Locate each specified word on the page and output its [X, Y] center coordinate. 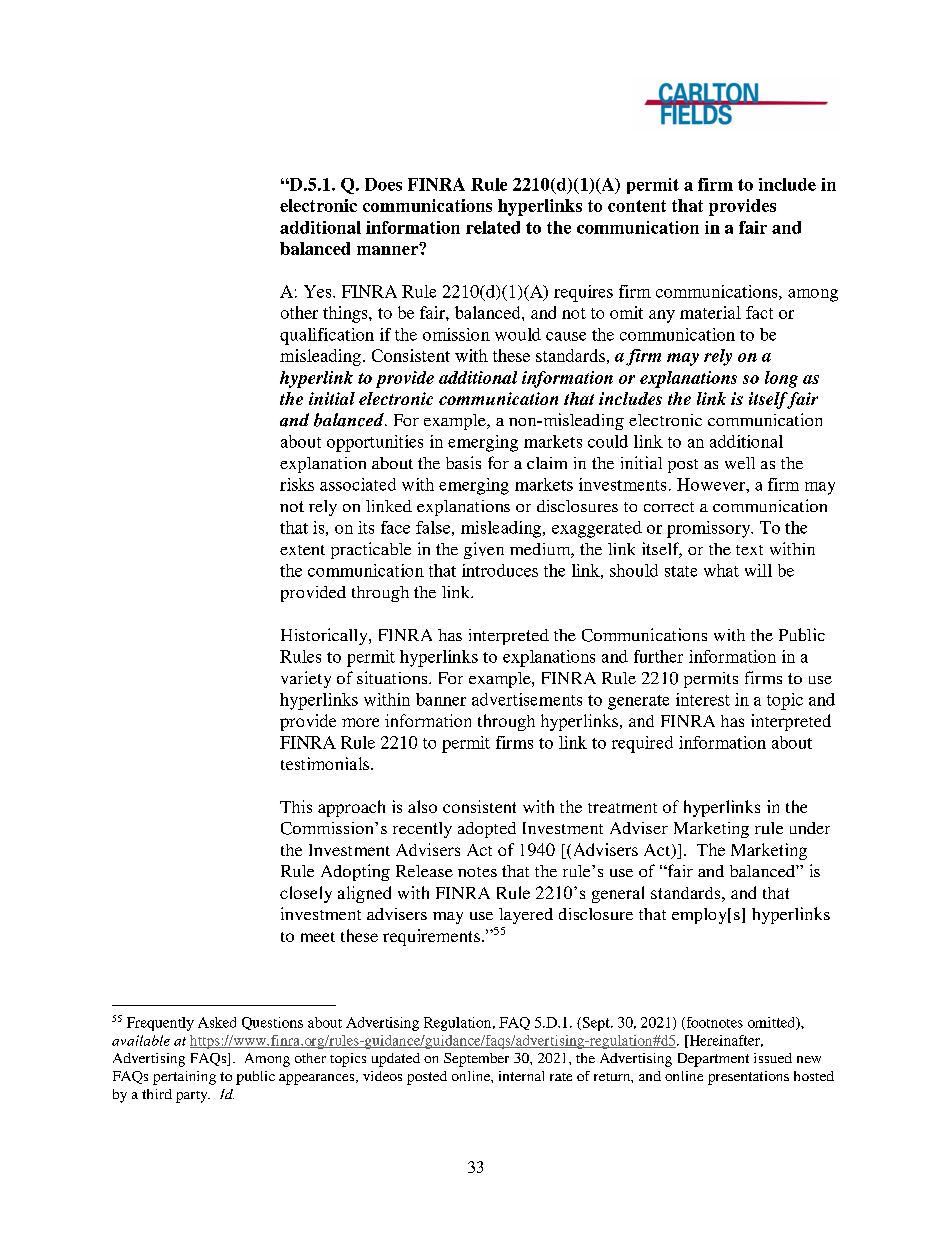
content [637, 206]
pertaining [184, 1078]
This [296, 806]
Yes [319, 291]
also [422, 806]
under [810, 828]
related [493, 227]
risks [297, 484]
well [740, 463]
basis [463, 462]
